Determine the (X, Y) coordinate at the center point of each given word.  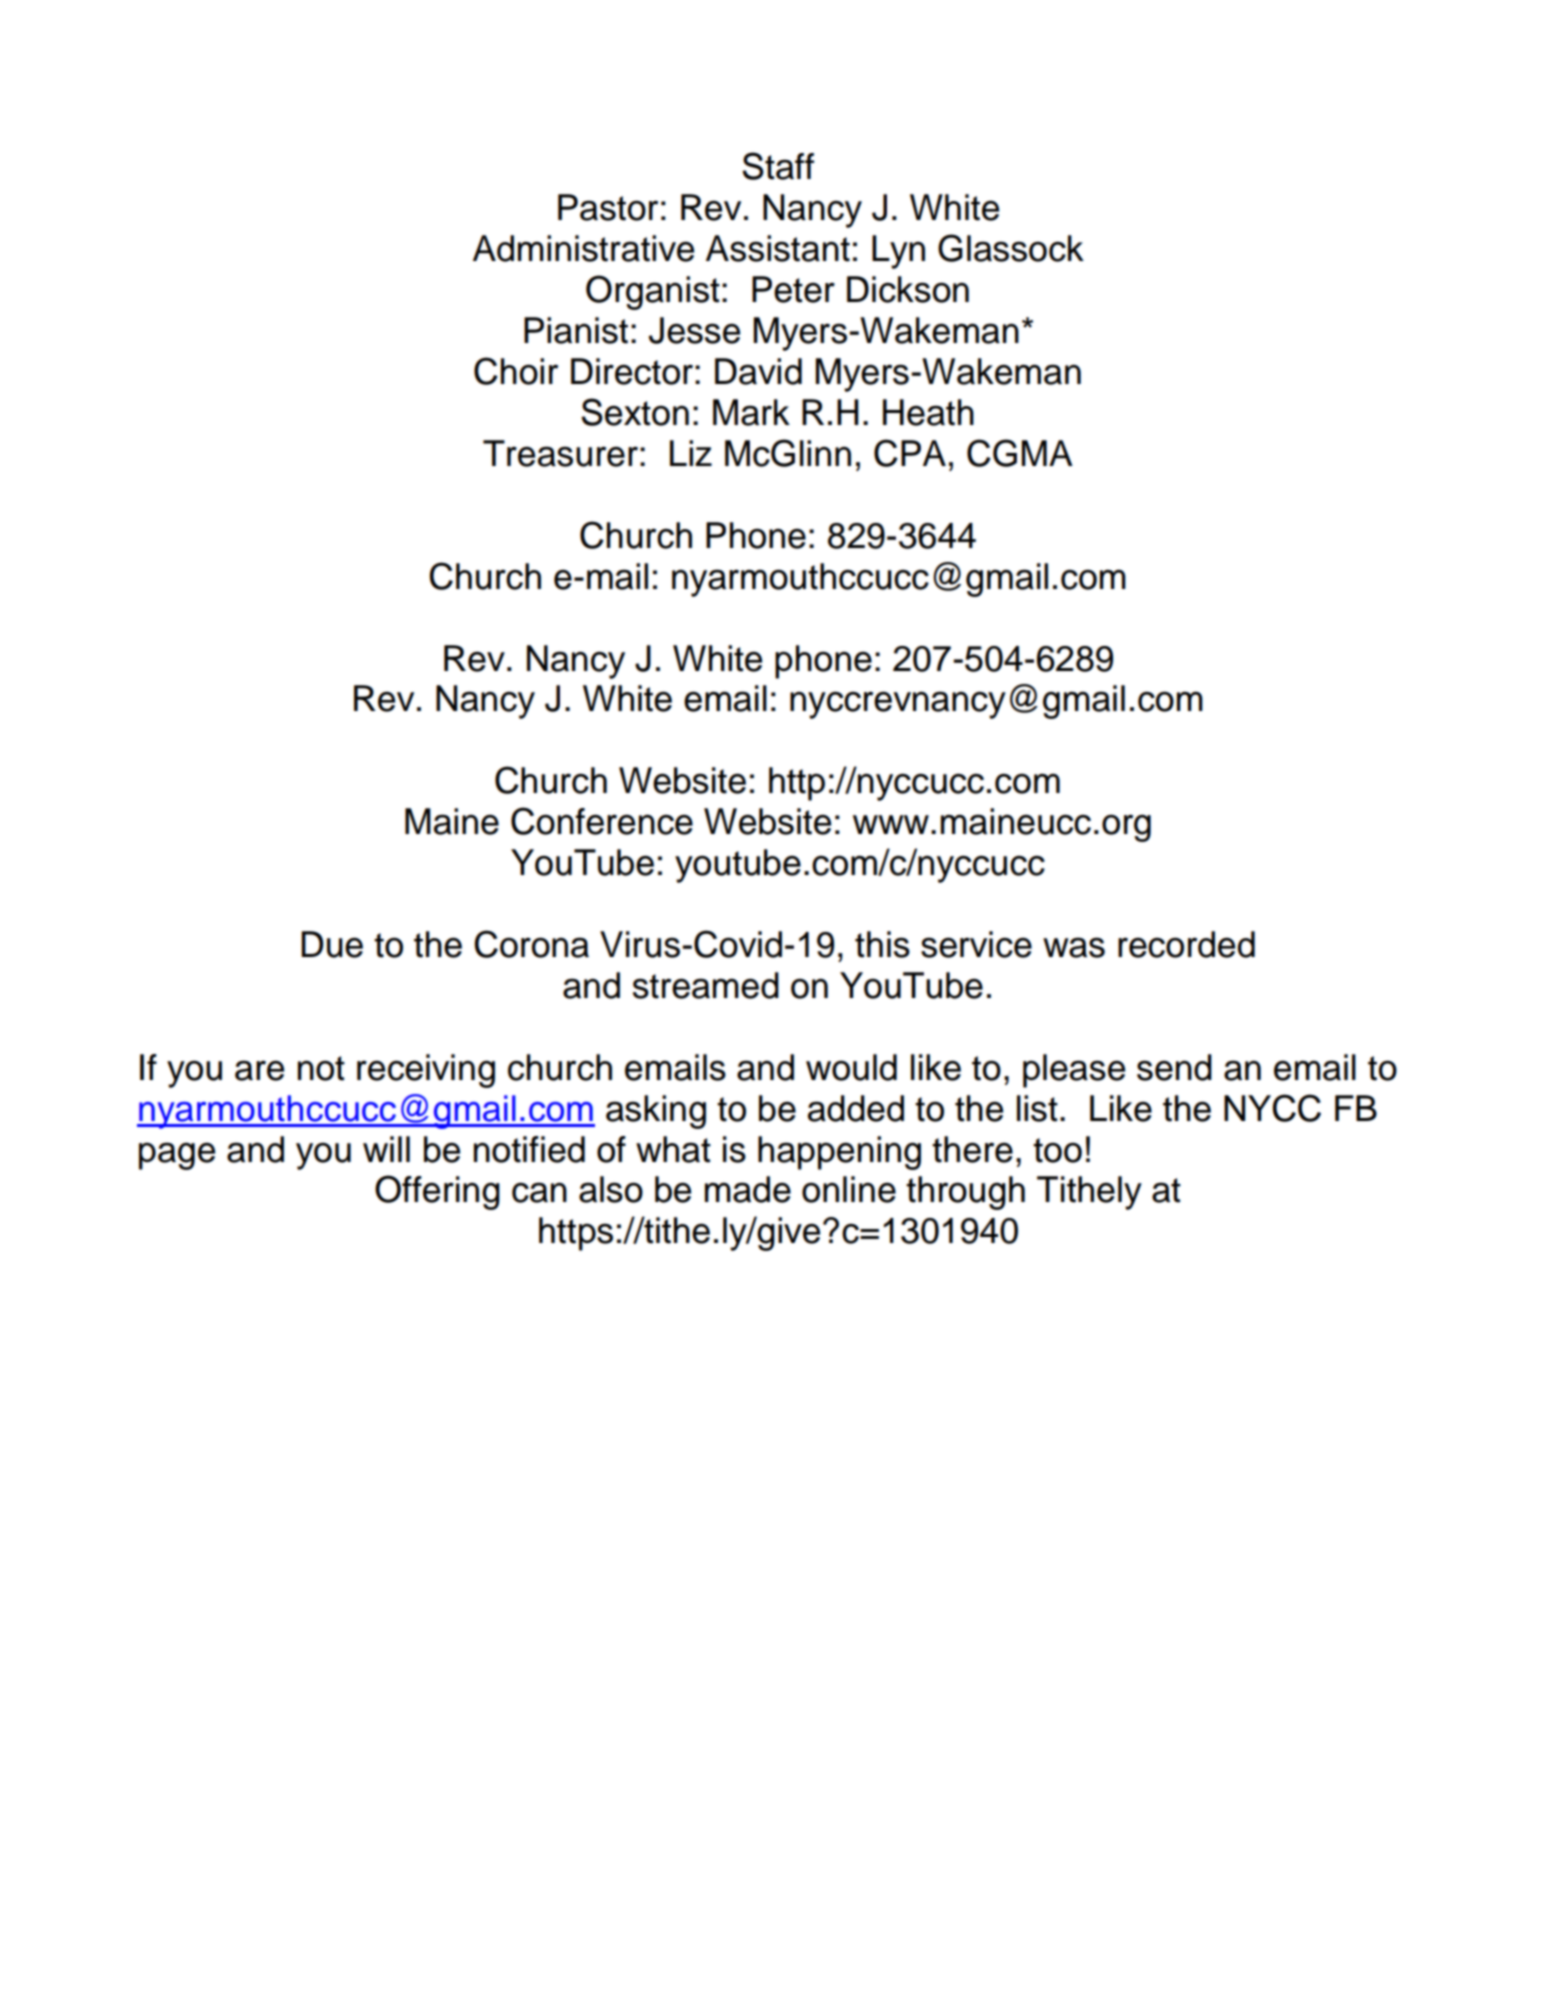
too (1057, 1150)
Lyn (898, 252)
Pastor (608, 207)
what (673, 1149)
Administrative (583, 248)
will (386, 1149)
